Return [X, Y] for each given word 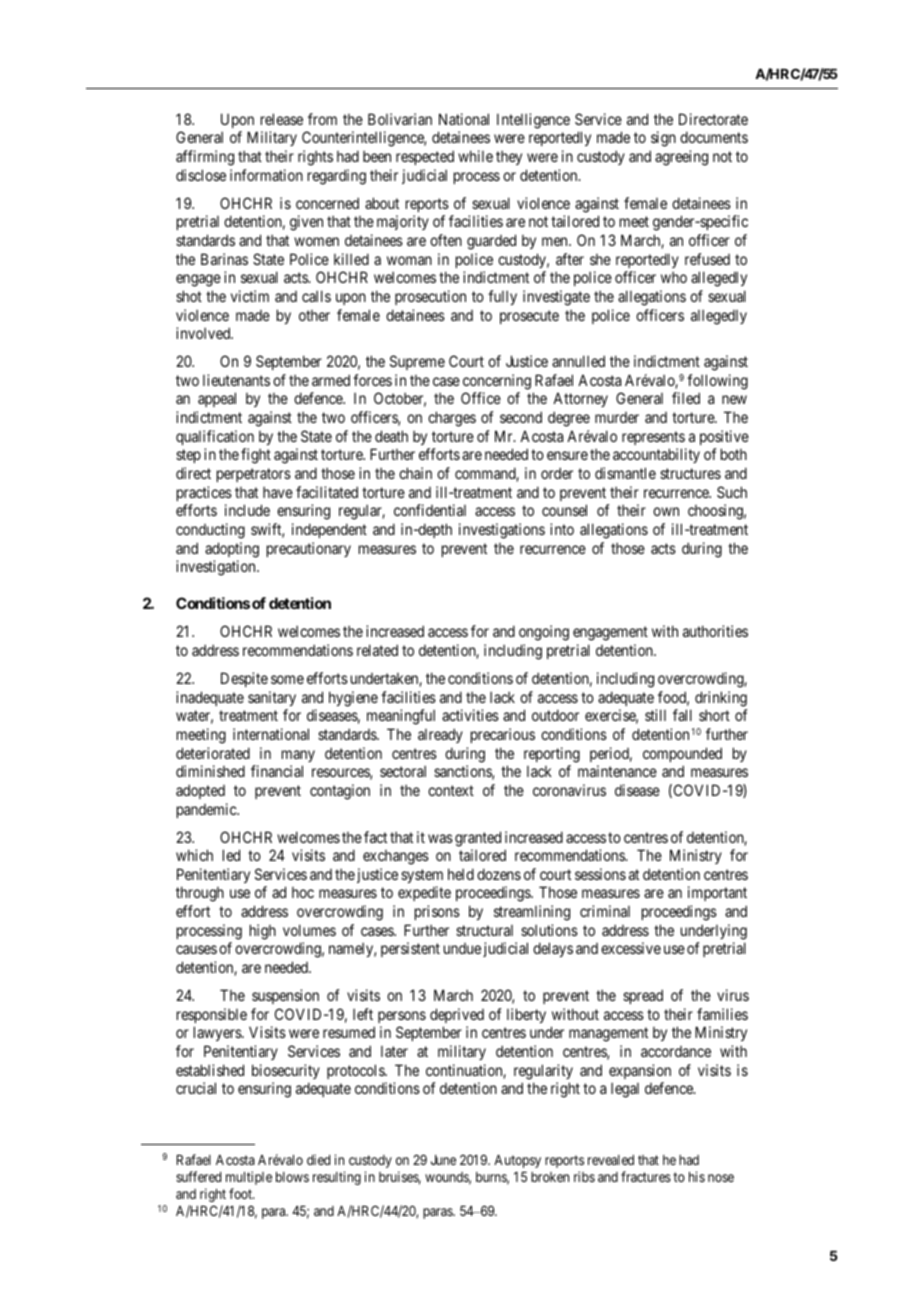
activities [470, 715]
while [475, 156]
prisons [437, 912]
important [717, 893]
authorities [715, 631]
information [266, 175]
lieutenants [236, 380]
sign [663, 139]
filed [686, 398]
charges [452, 419]
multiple [249, 1178]
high [263, 932]
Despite [244, 679]
